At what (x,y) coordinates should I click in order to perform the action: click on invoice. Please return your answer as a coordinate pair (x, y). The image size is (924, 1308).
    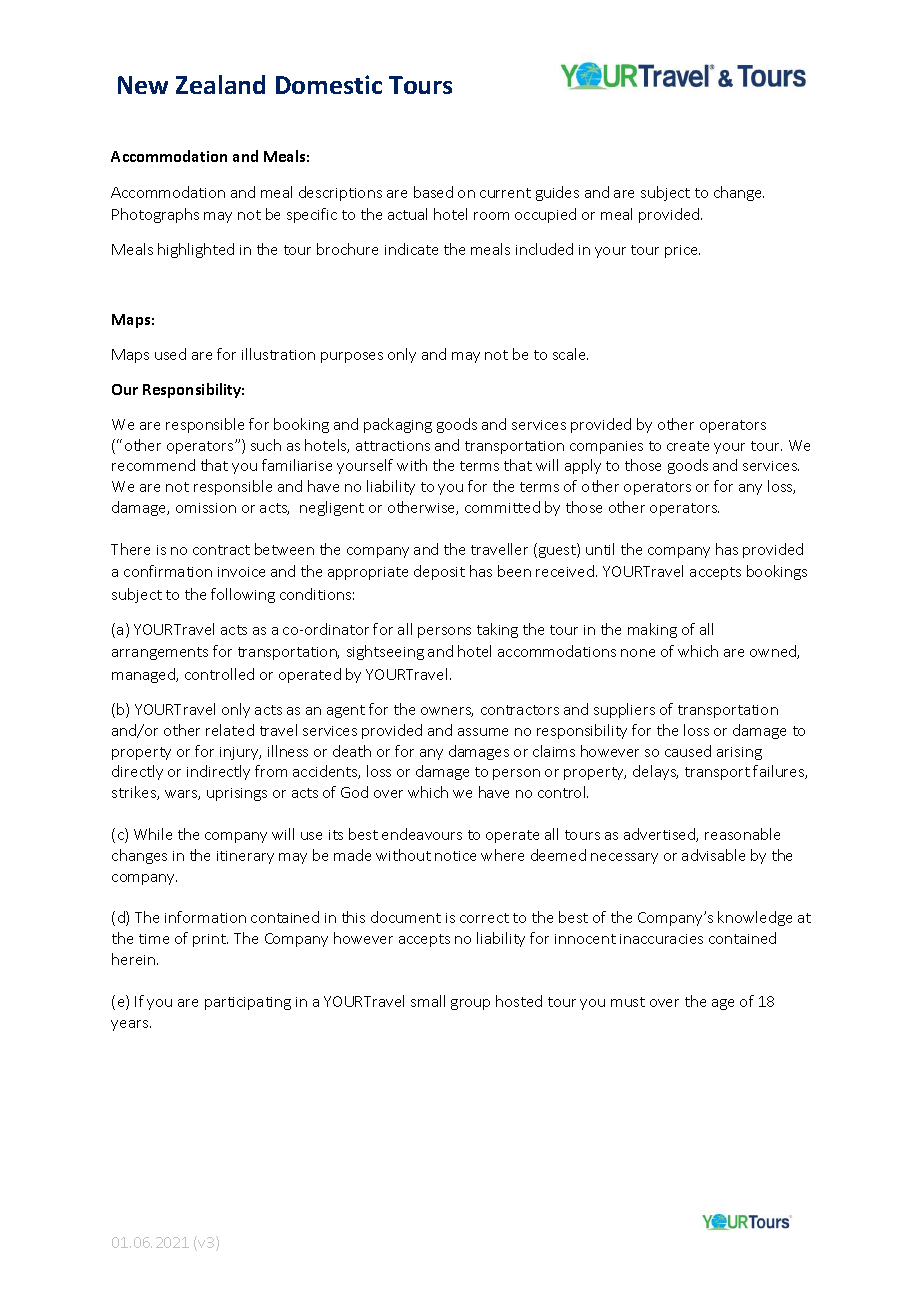
    Looking at the image, I should click on (241, 572).
